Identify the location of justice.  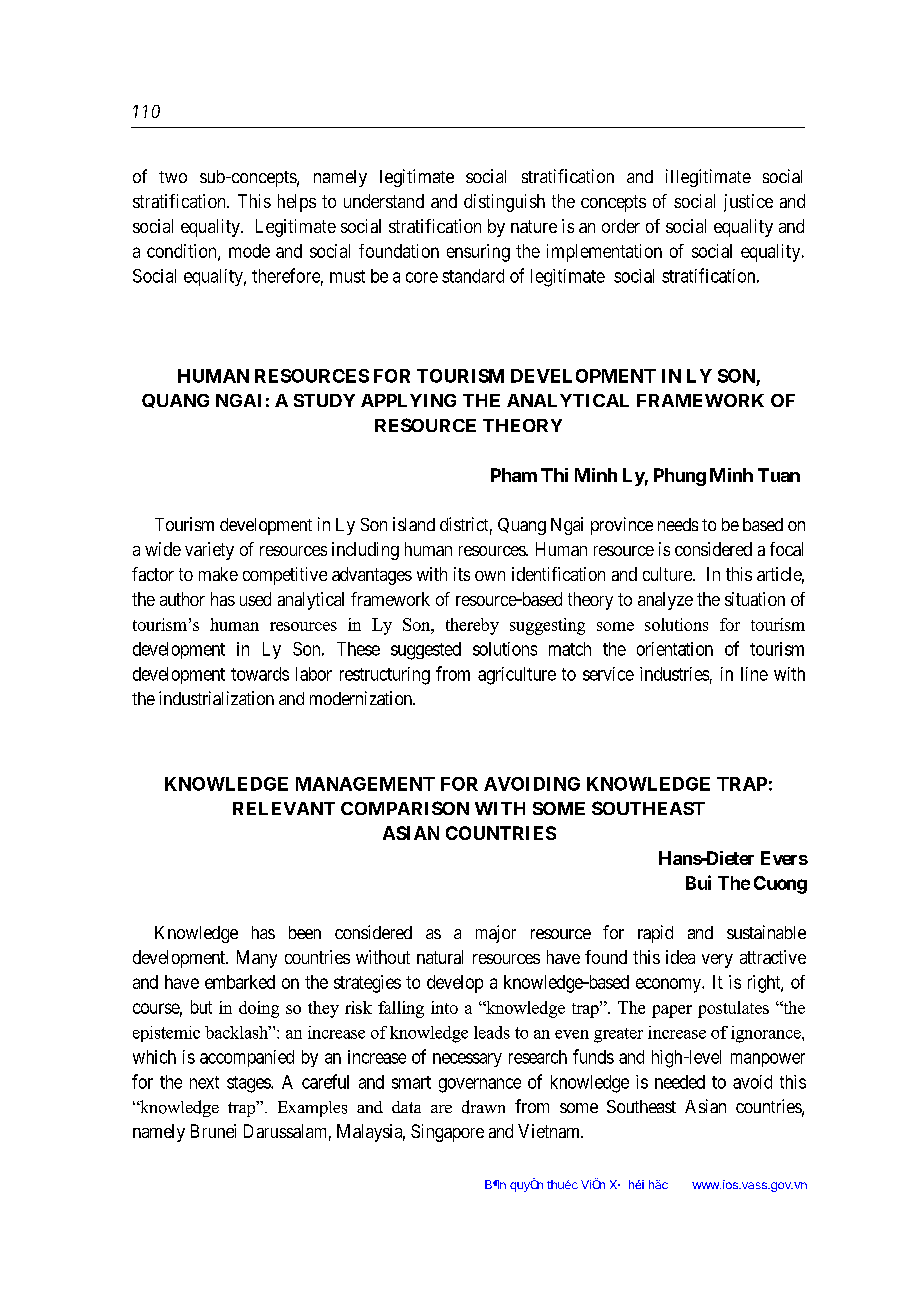
(748, 203).
